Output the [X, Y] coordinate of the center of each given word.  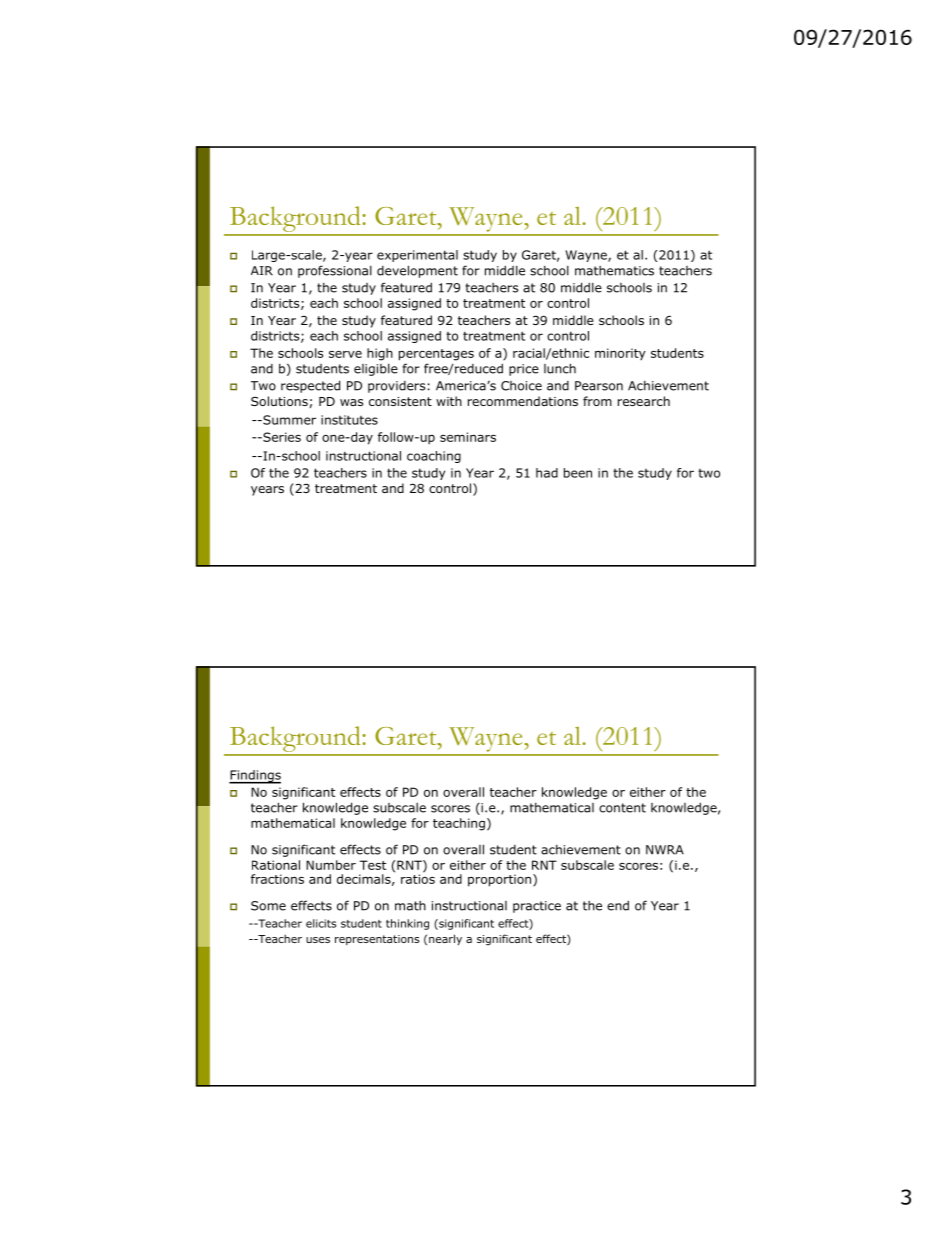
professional [335, 271]
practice [537, 907]
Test [372, 865]
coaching [434, 457]
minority [620, 354]
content [622, 808]
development [417, 271]
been [578, 473]
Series [281, 437]
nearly [445, 939]
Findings [255, 777]
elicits [321, 923]
